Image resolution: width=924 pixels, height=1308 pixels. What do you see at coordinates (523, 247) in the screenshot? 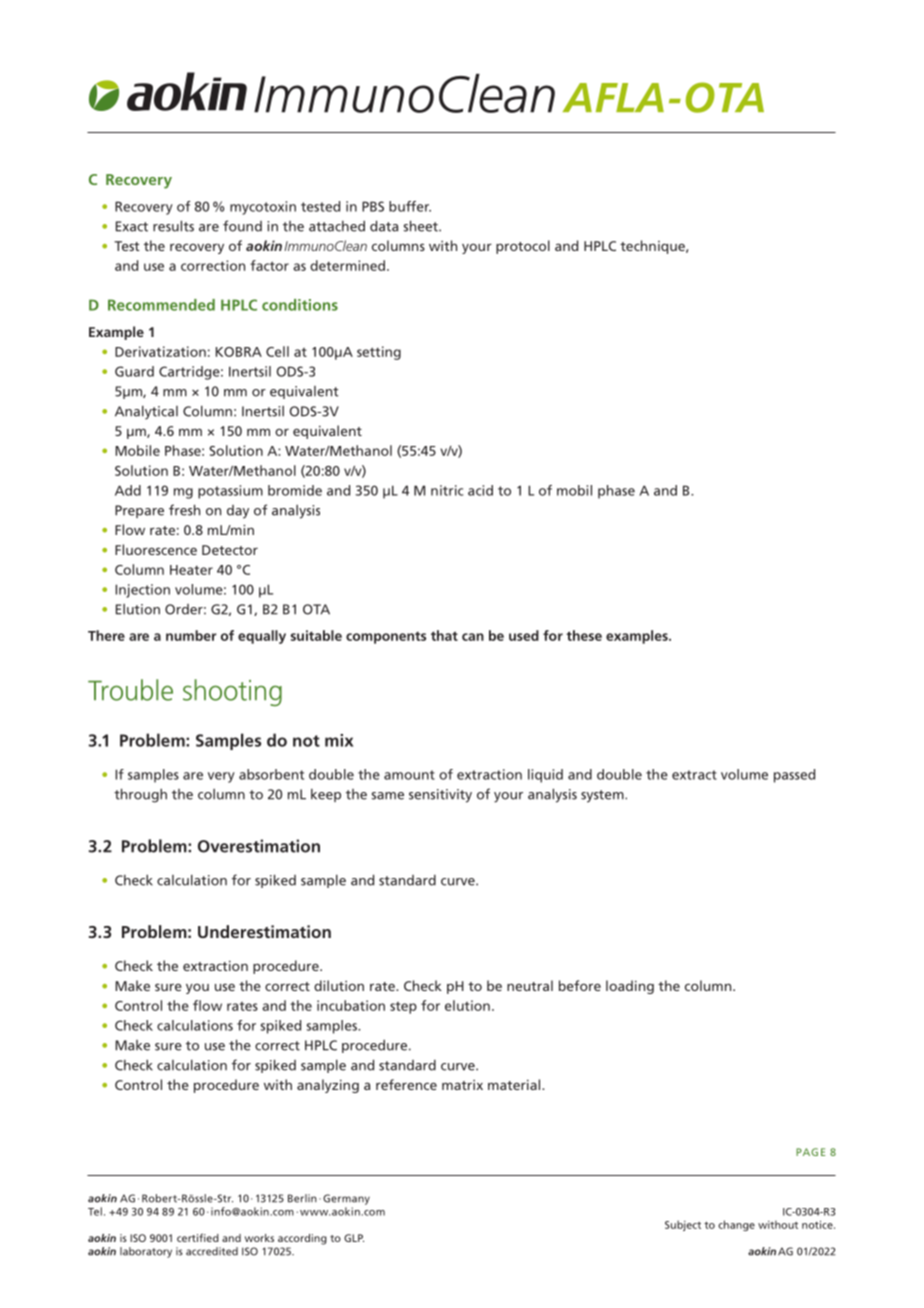
I see `protocol` at bounding box center [523, 247].
